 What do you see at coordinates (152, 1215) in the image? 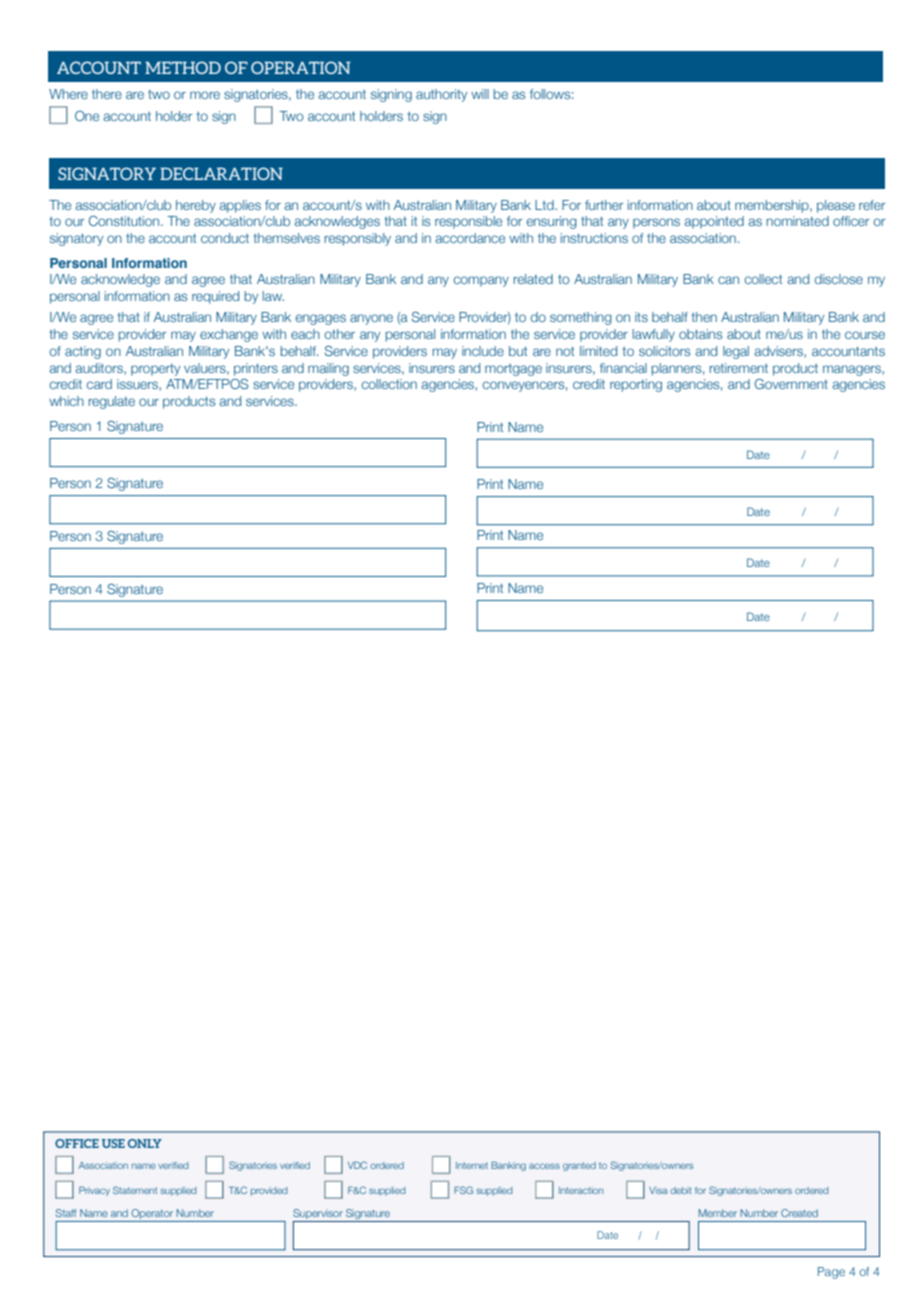
I see `Operator` at bounding box center [152, 1215].
